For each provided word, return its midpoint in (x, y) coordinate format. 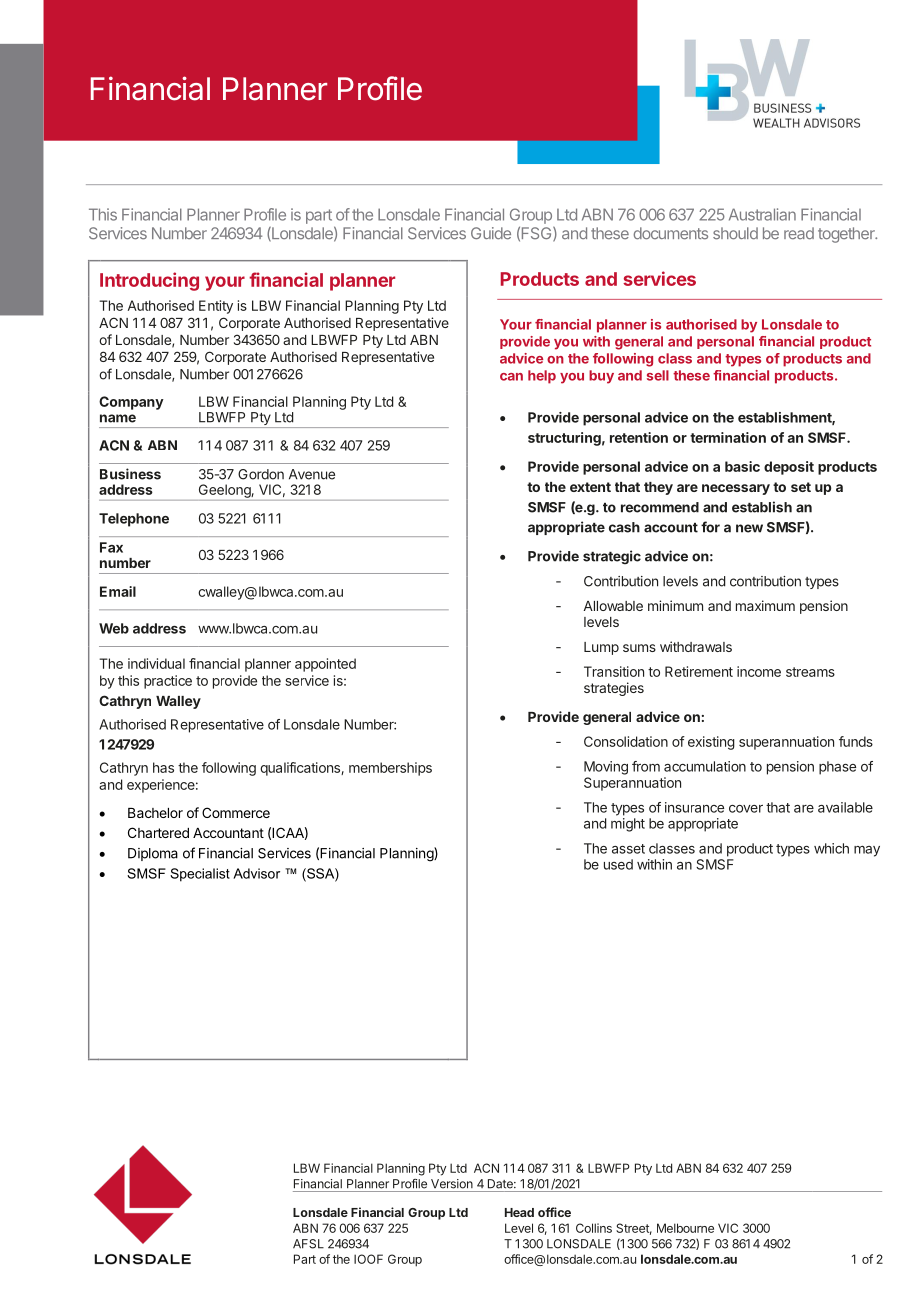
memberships (390, 769)
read (799, 233)
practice (168, 682)
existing (711, 743)
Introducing (149, 281)
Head (519, 1212)
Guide (491, 233)
